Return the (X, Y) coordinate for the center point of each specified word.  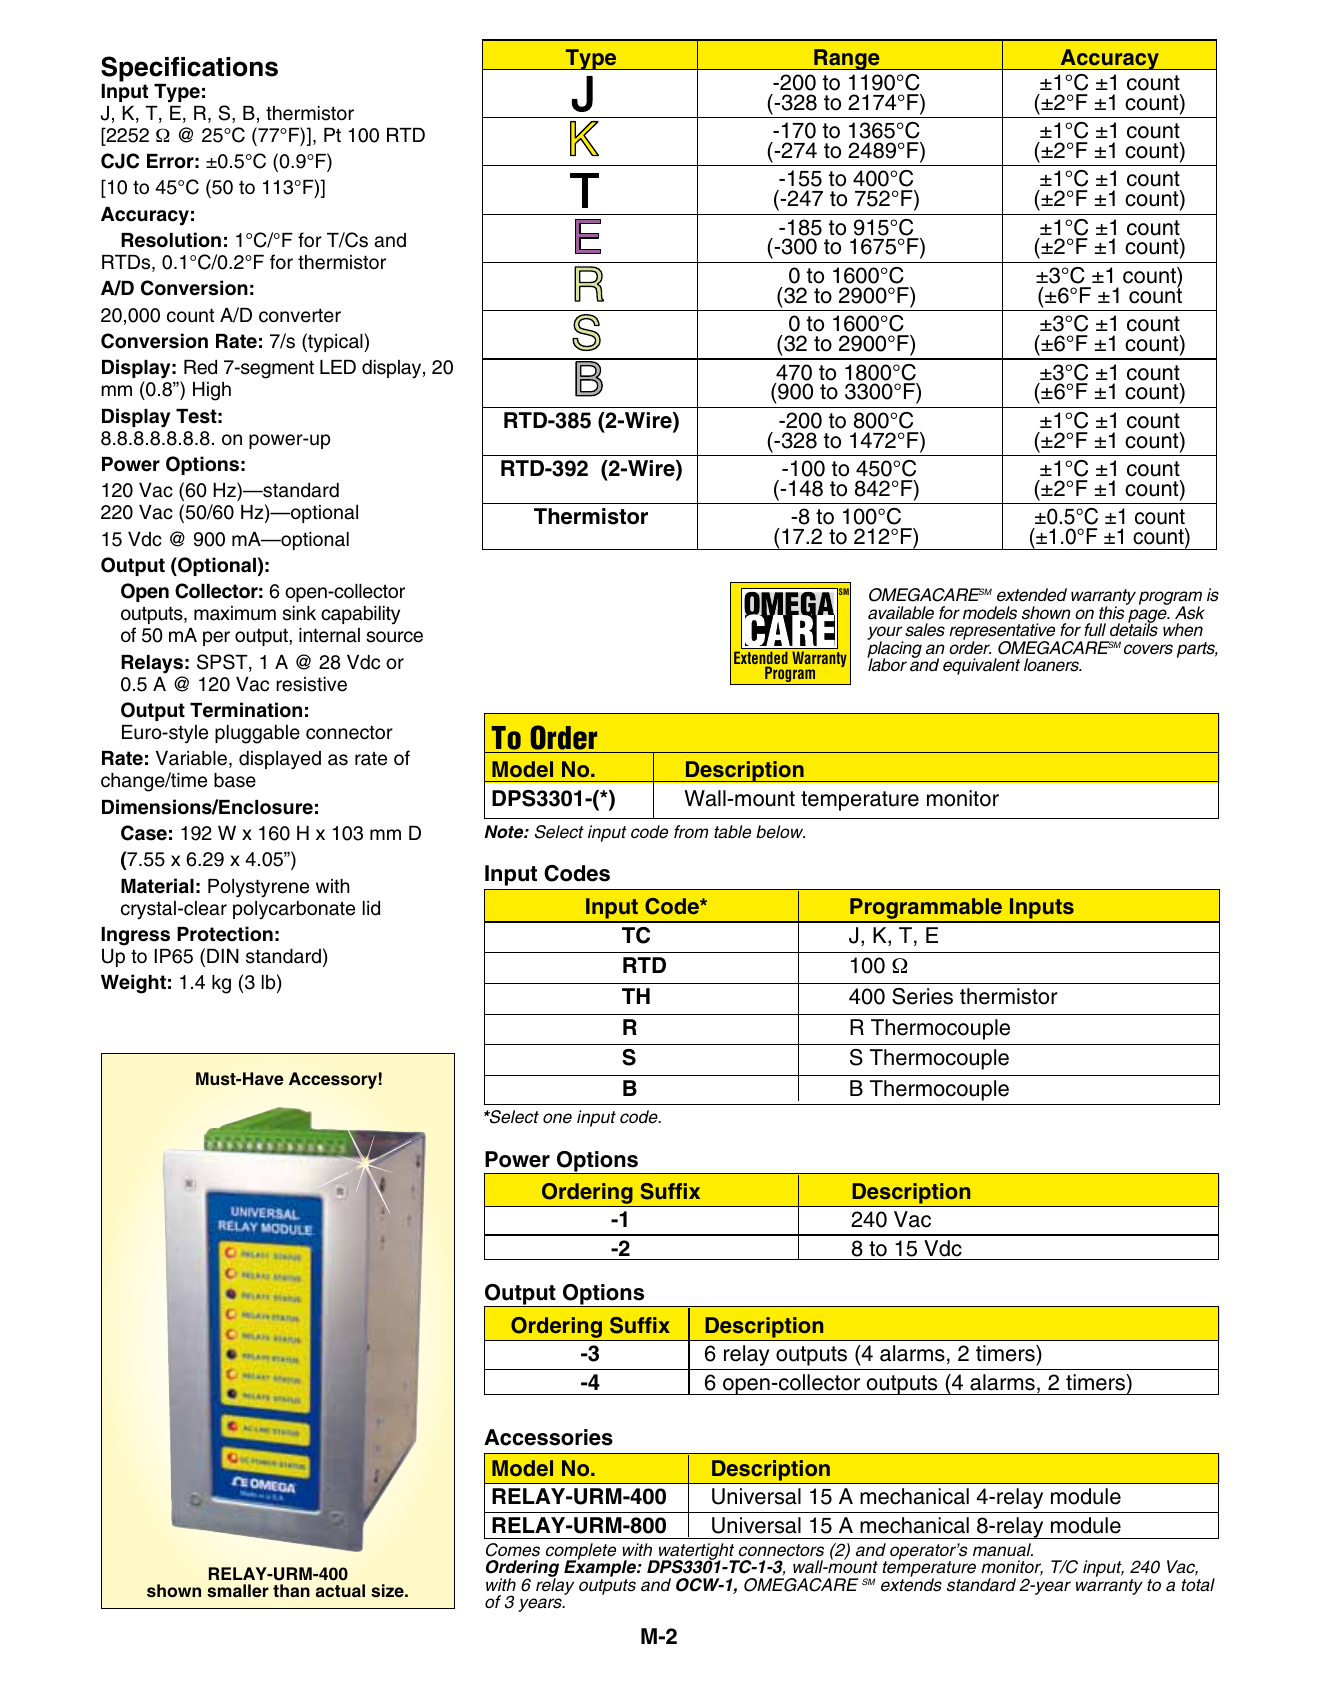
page (1148, 617)
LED (338, 367)
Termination (246, 710)
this (1113, 612)
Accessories (548, 1437)
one (557, 1118)
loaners (1053, 665)
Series (922, 996)
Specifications (189, 69)
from (691, 831)
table (732, 832)
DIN (223, 956)
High (212, 391)
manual (1003, 1550)
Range (847, 59)
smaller (238, 1591)
